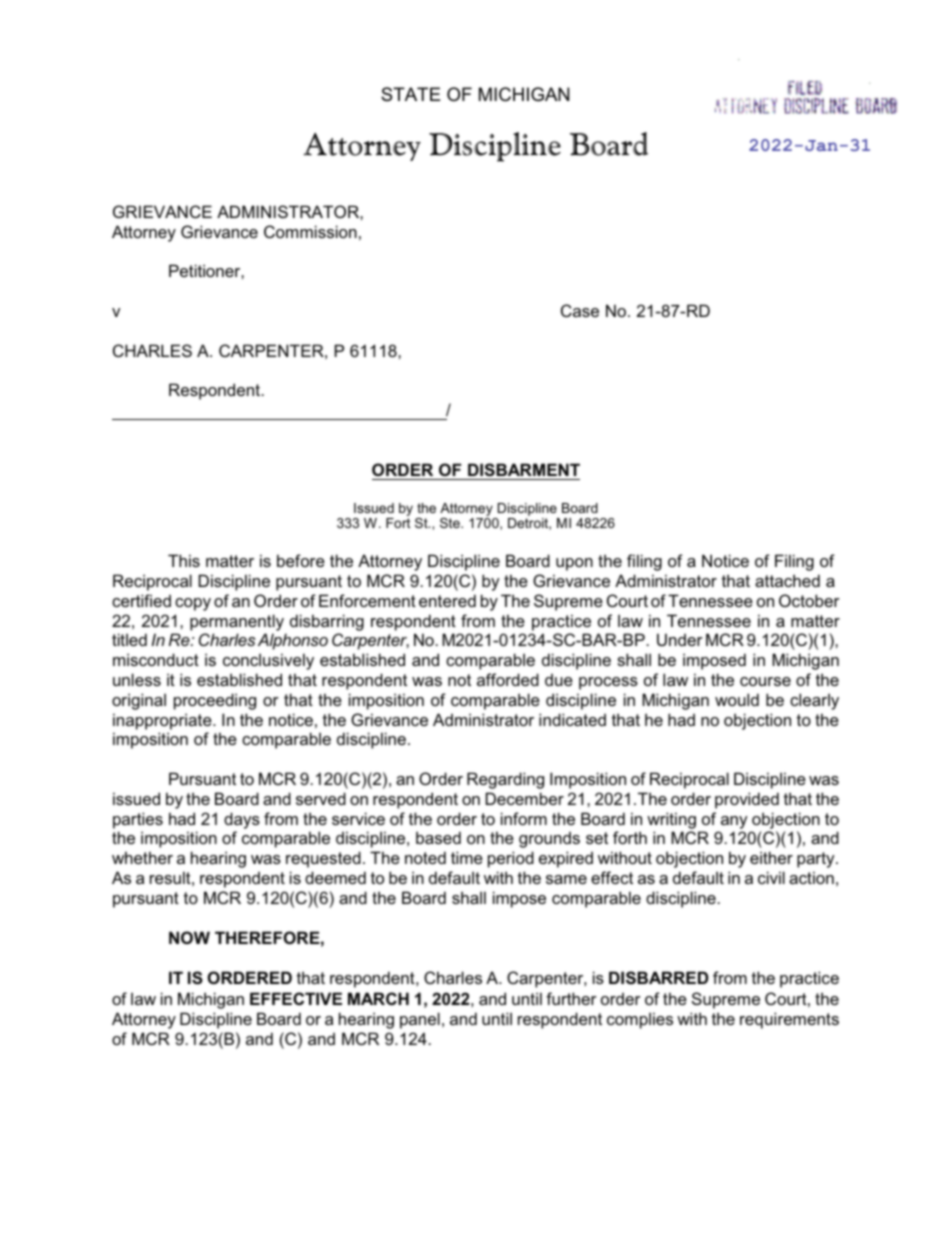 The image size is (952, 1233). Describe the element at coordinates (580, 310) in the image. I see `Case` at that location.
